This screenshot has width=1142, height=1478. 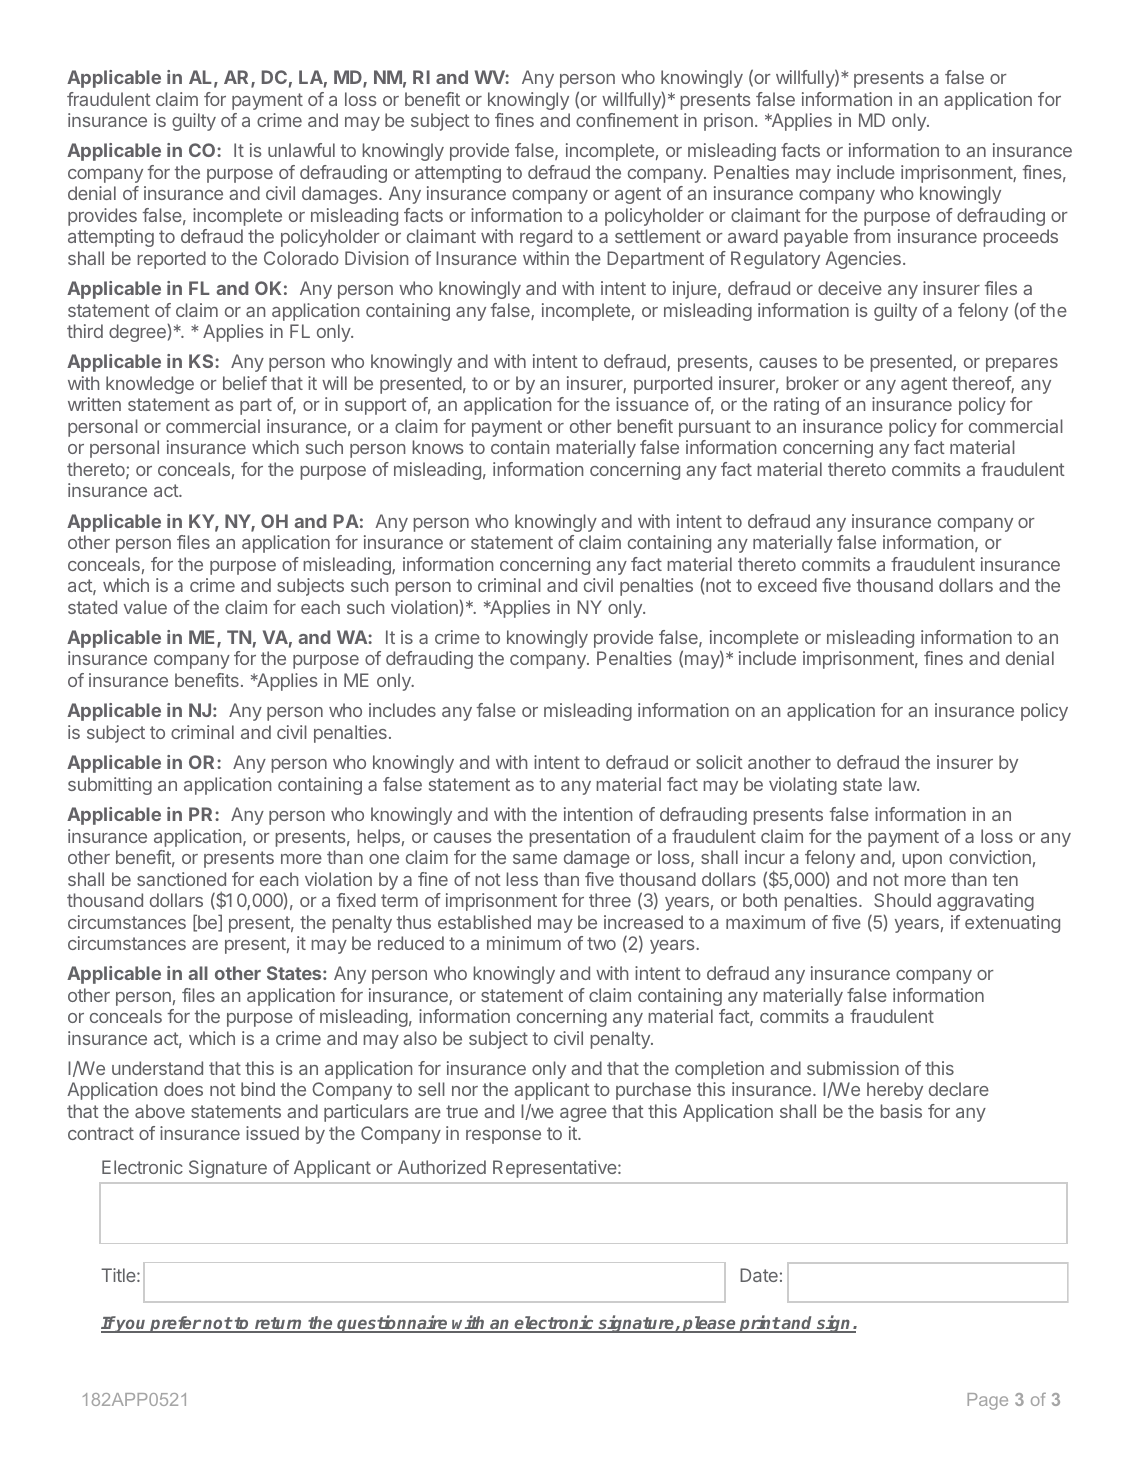 I want to click on reported, so click(x=172, y=260).
